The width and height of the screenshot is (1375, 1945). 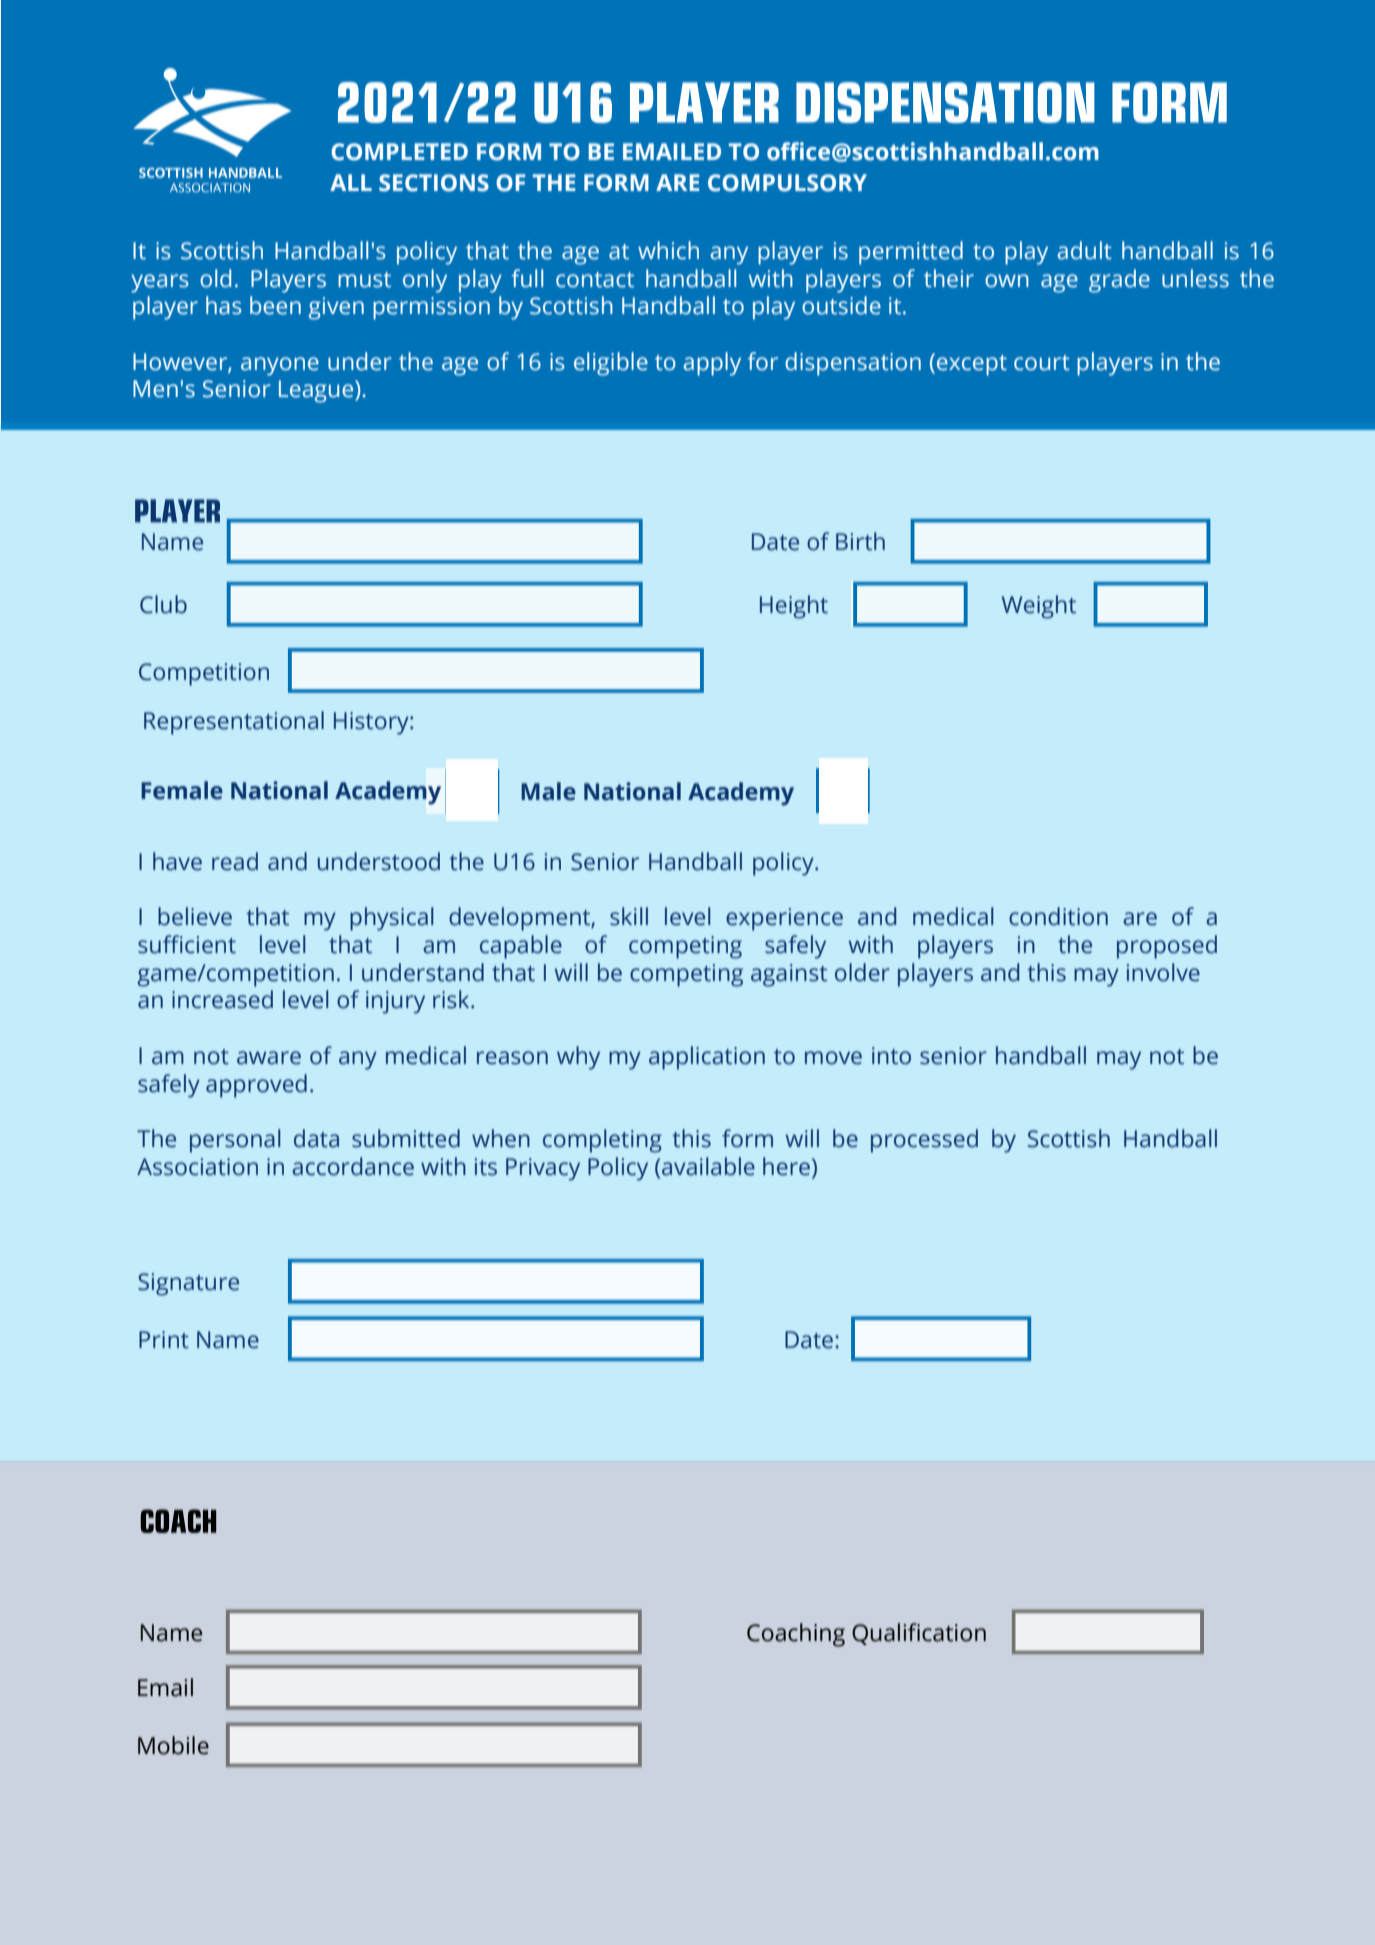 What do you see at coordinates (708, 1166) in the screenshot?
I see `available` at bounding box center [708, 1166].
